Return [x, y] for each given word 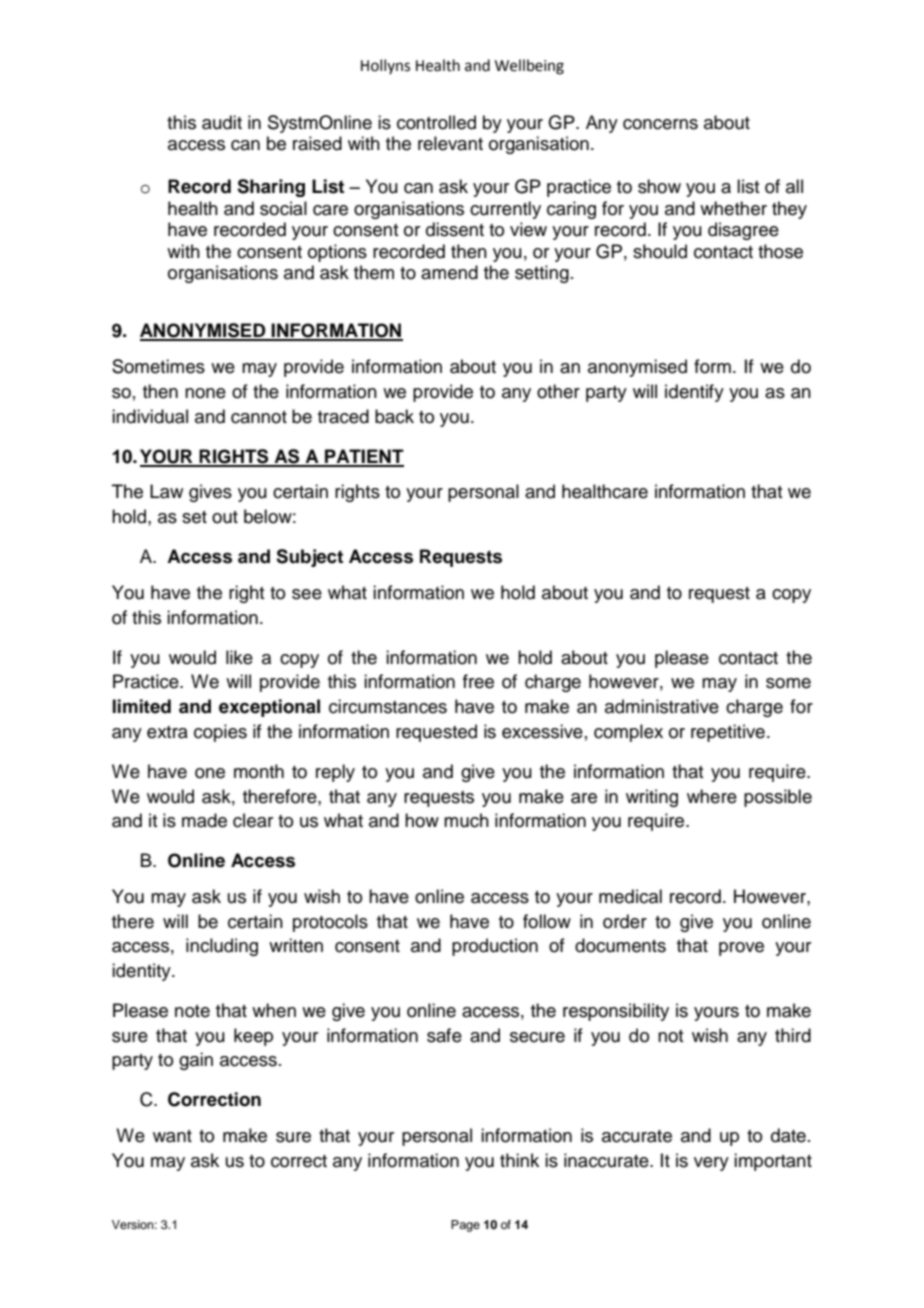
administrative [662, 706]
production [495, 947]
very [711, 1164]
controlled [436, 122]
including [222, 947]
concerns [660, 124]
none [205, 393]
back [394, 416]
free [478, 681]
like [239, 657]
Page [465, 1226]
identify [694, 393]
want [172, 1136]
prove [741, 949]
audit [222, 122]
